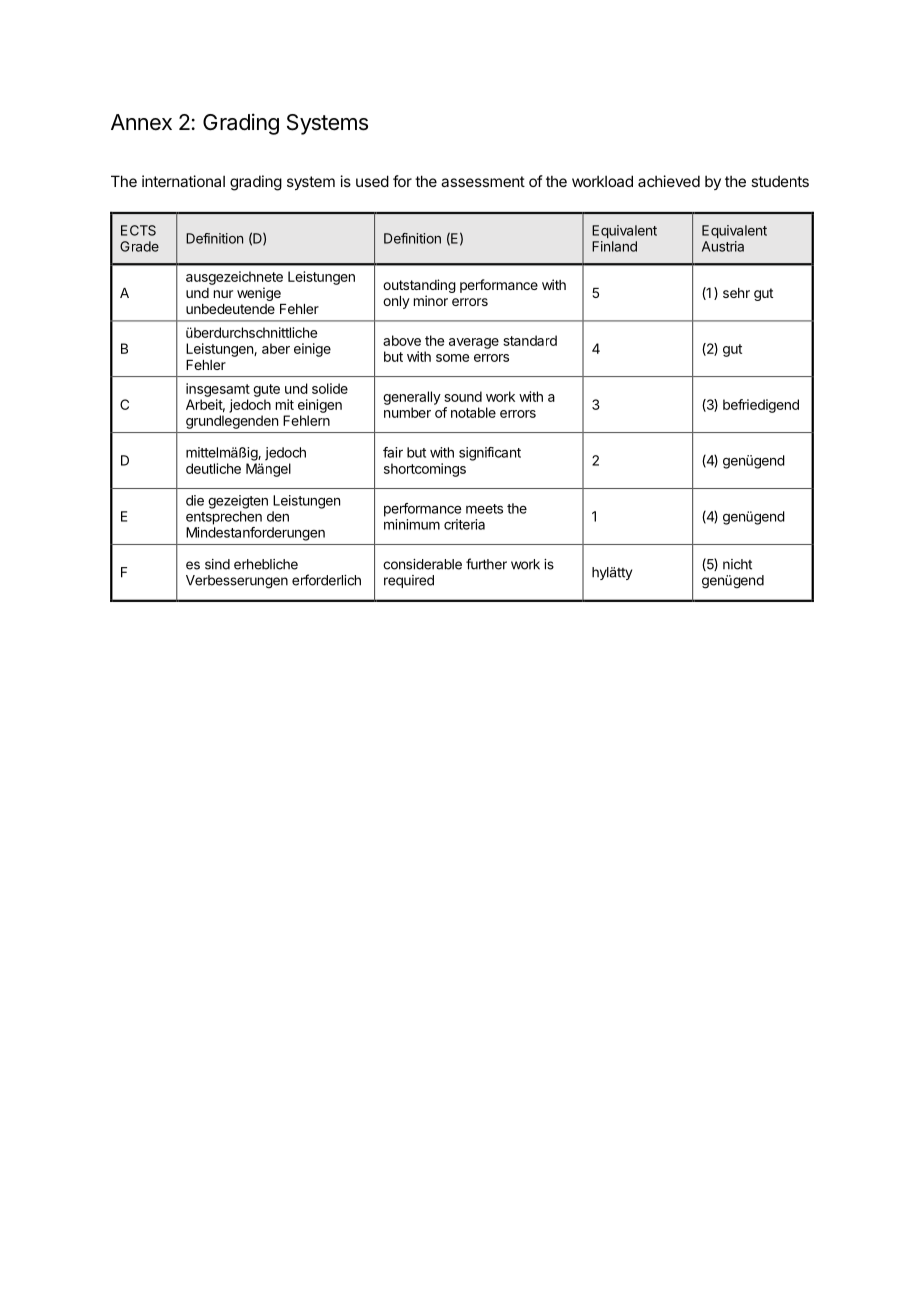  Describe the element at coordinates (483, 181) in the page. I see `assessment` at that location.
